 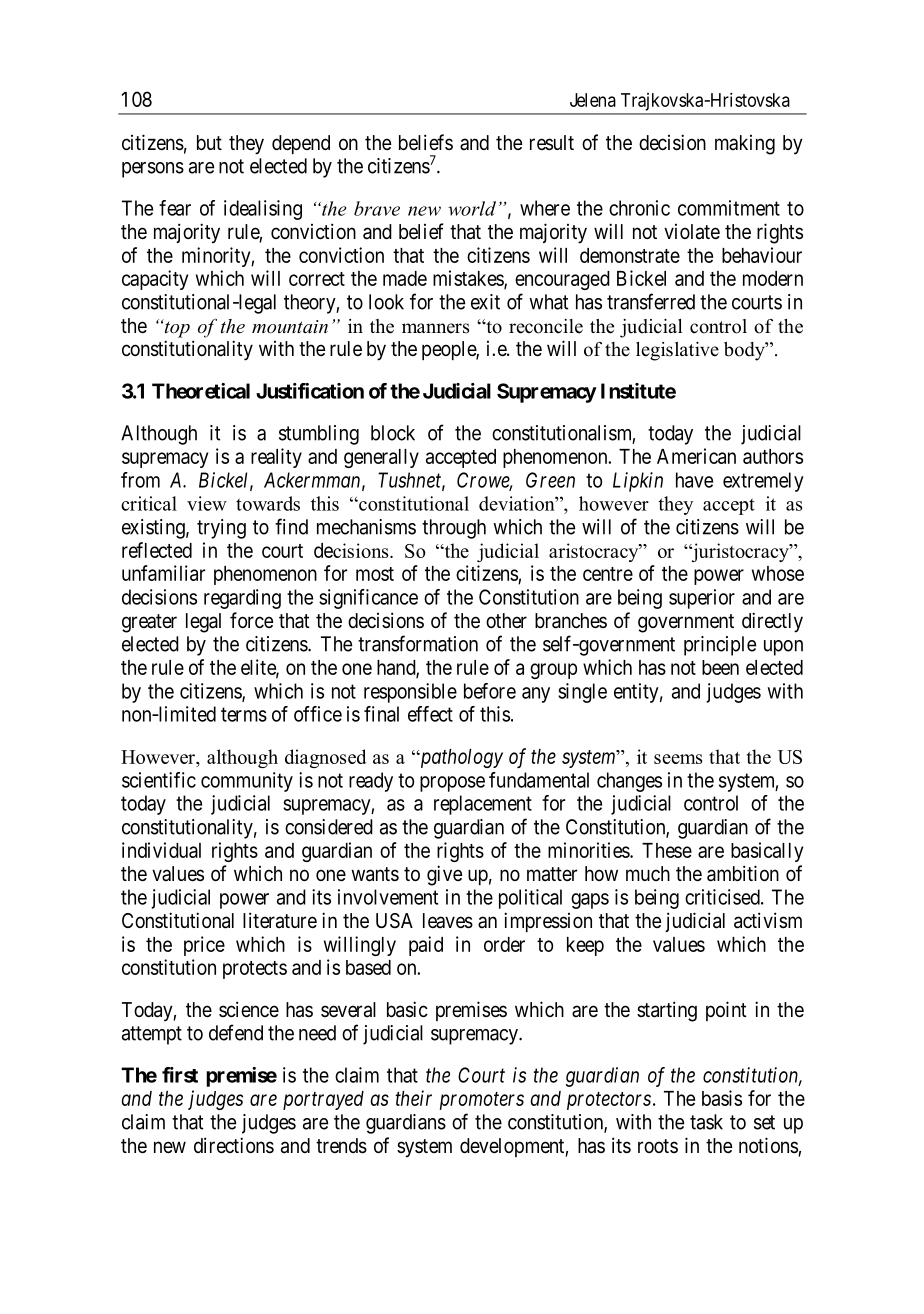 I want to click on ambition, so click(x=743, y=873).
